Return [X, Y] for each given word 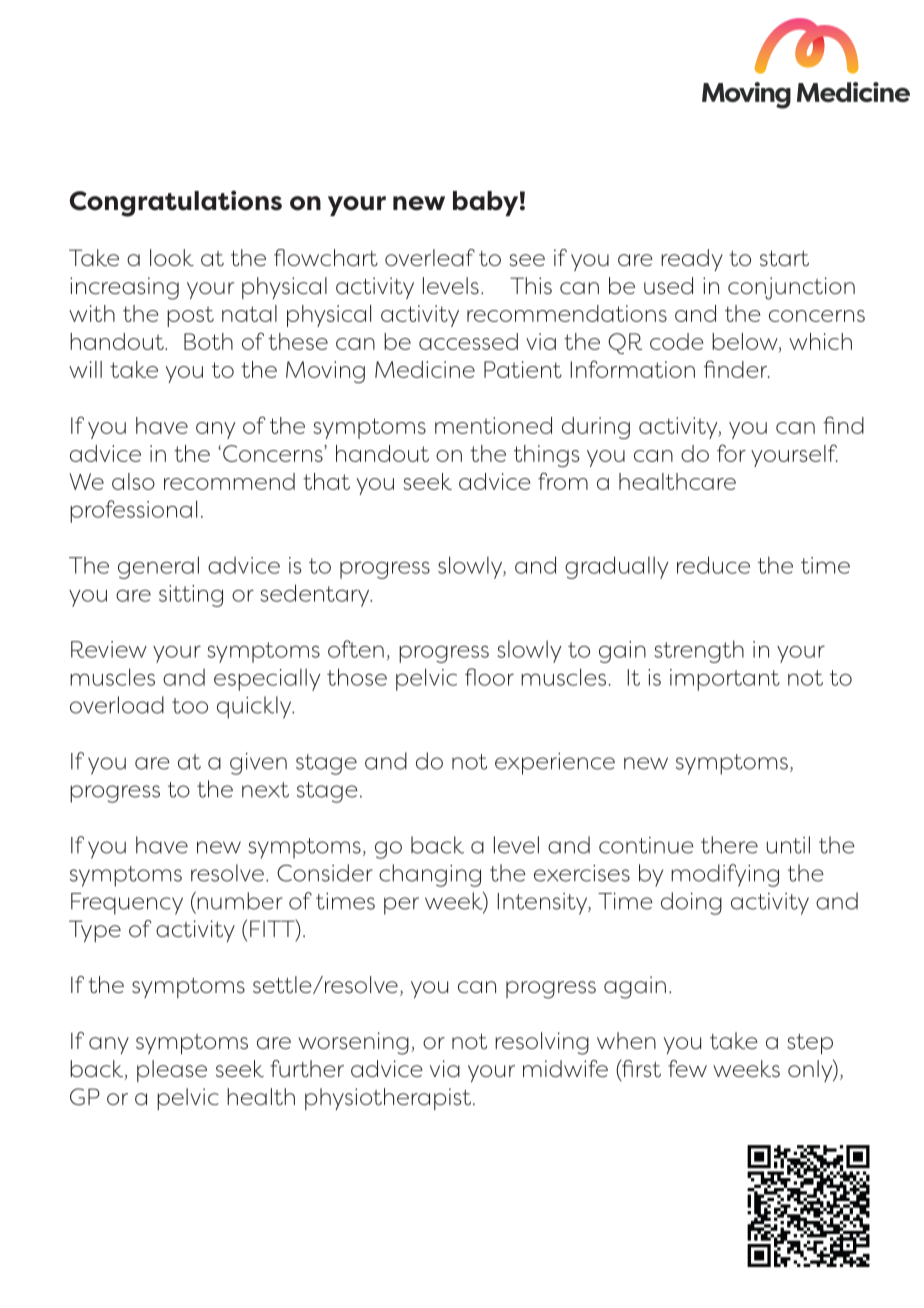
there [729, 845]
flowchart [326, 257]
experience [555, 764]
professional [133, 511]
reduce [713, 565]
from [563, 481]
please [172, 1071]
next [265, 790]
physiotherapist [388, 1099]
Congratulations [176, 203]
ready [692, 260]
